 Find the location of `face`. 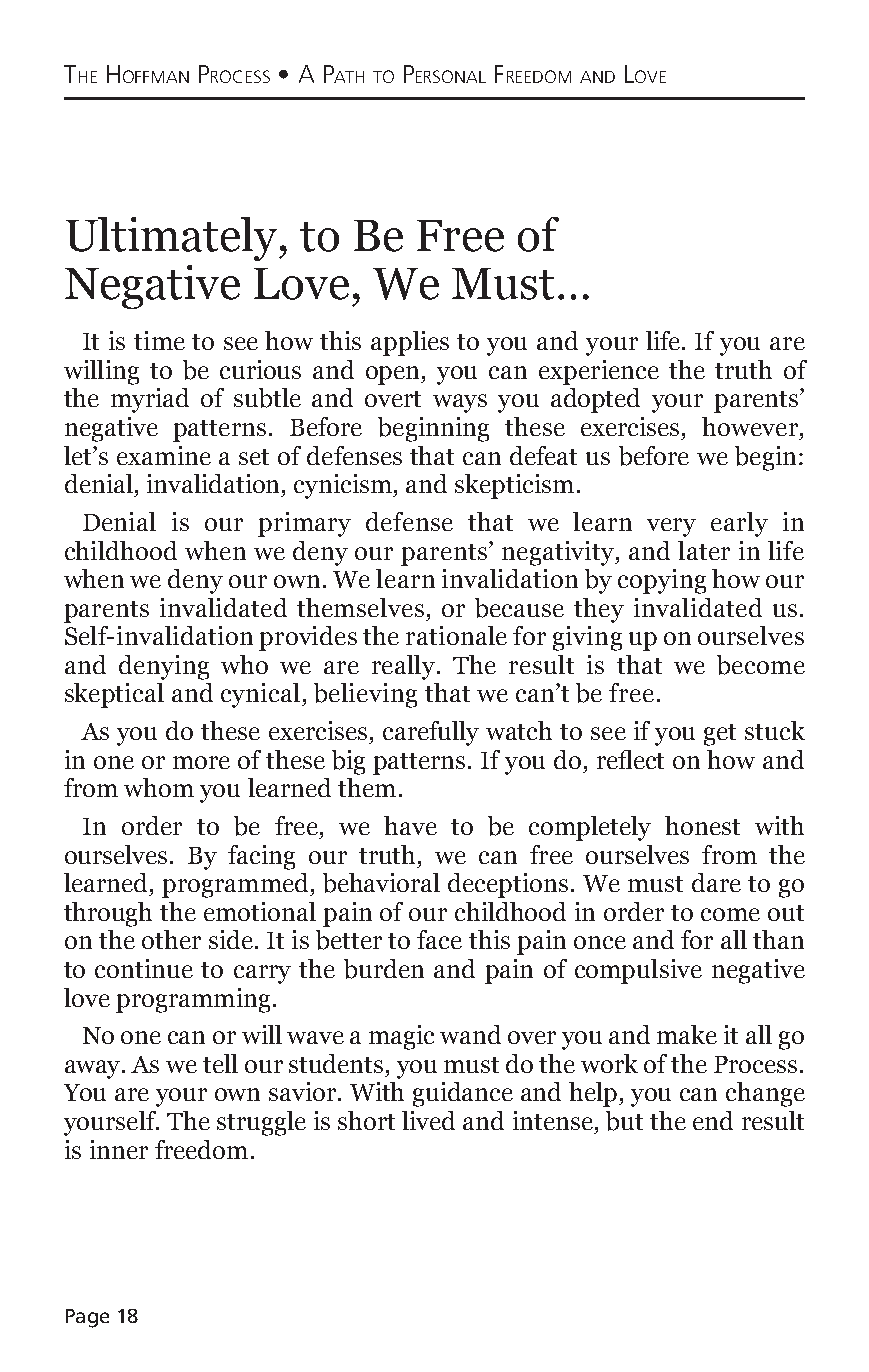

face is located at coordinates (439, 939).
